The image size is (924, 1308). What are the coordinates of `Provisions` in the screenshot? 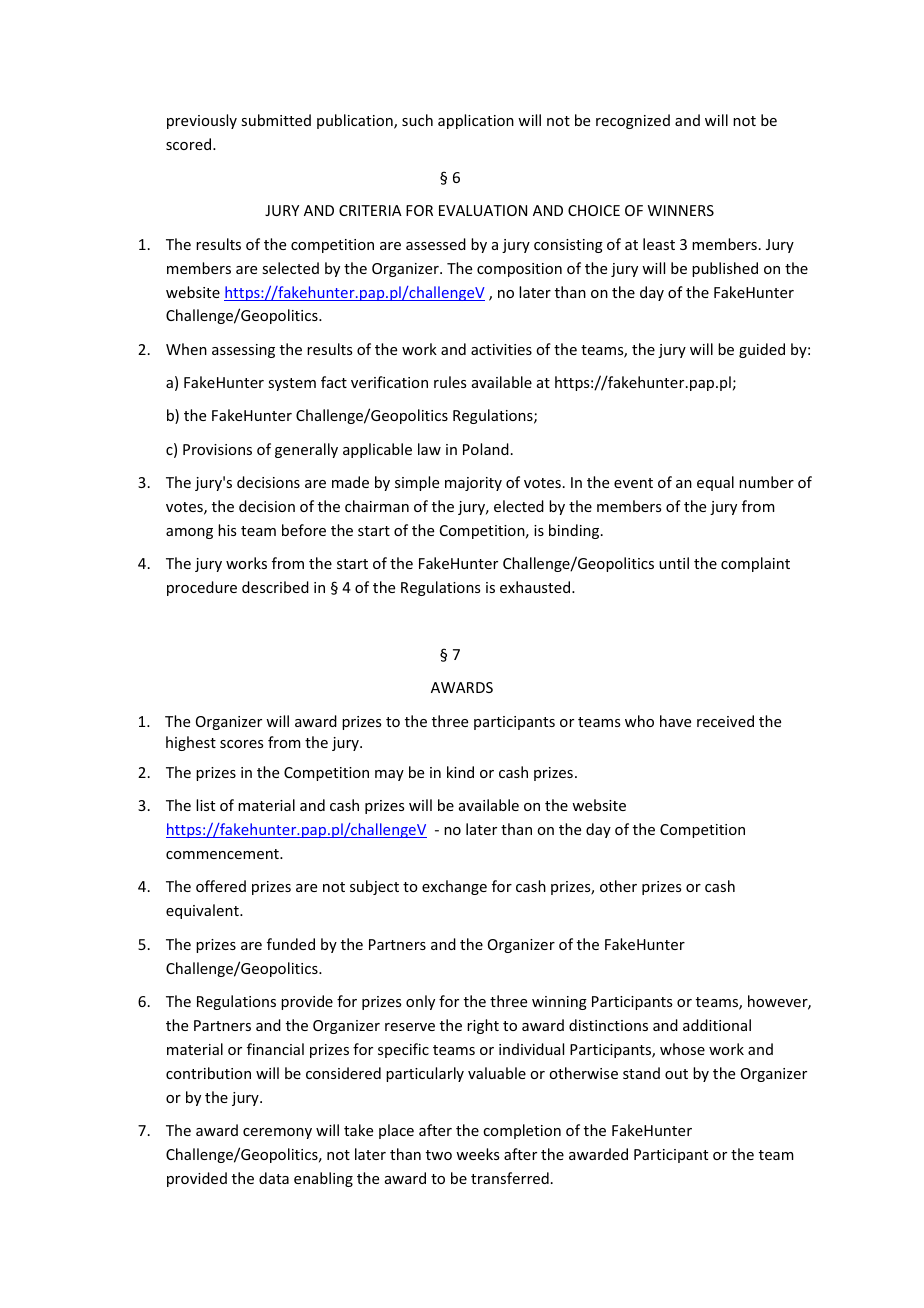 It's located at (217, 449).
